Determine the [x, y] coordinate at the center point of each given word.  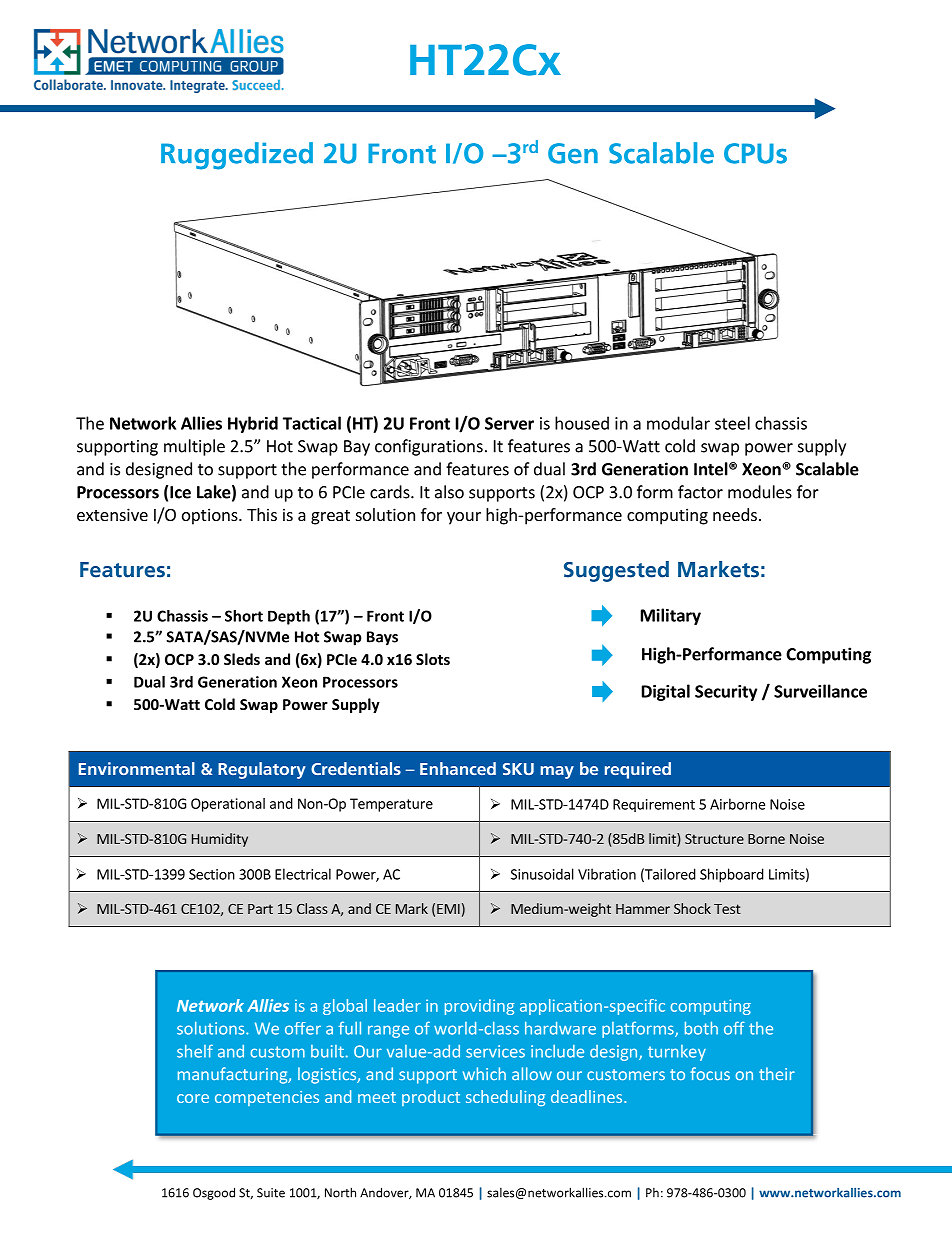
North [340, 1192]
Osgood [214, 1193]
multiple [194, 447]
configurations [429, 447]
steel [732, 423]
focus [710, 1074]
